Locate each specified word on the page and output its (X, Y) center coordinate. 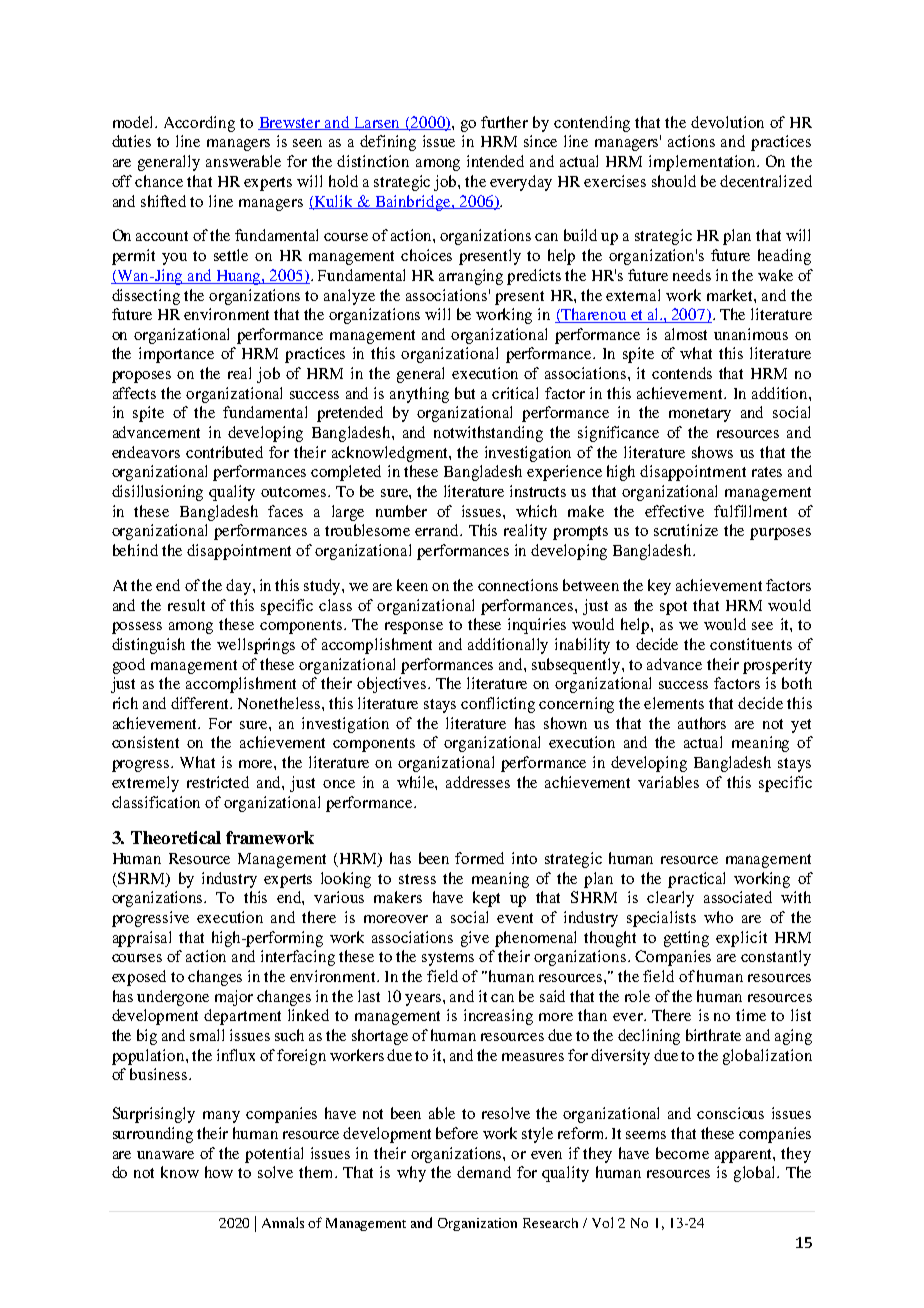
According (199, 124)
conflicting (498, 705)
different (201, 703)
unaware (165, 1155)
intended (495, 161)
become (682, 1153)
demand (484, 1172)
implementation (704, 163)
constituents (751, 644)
